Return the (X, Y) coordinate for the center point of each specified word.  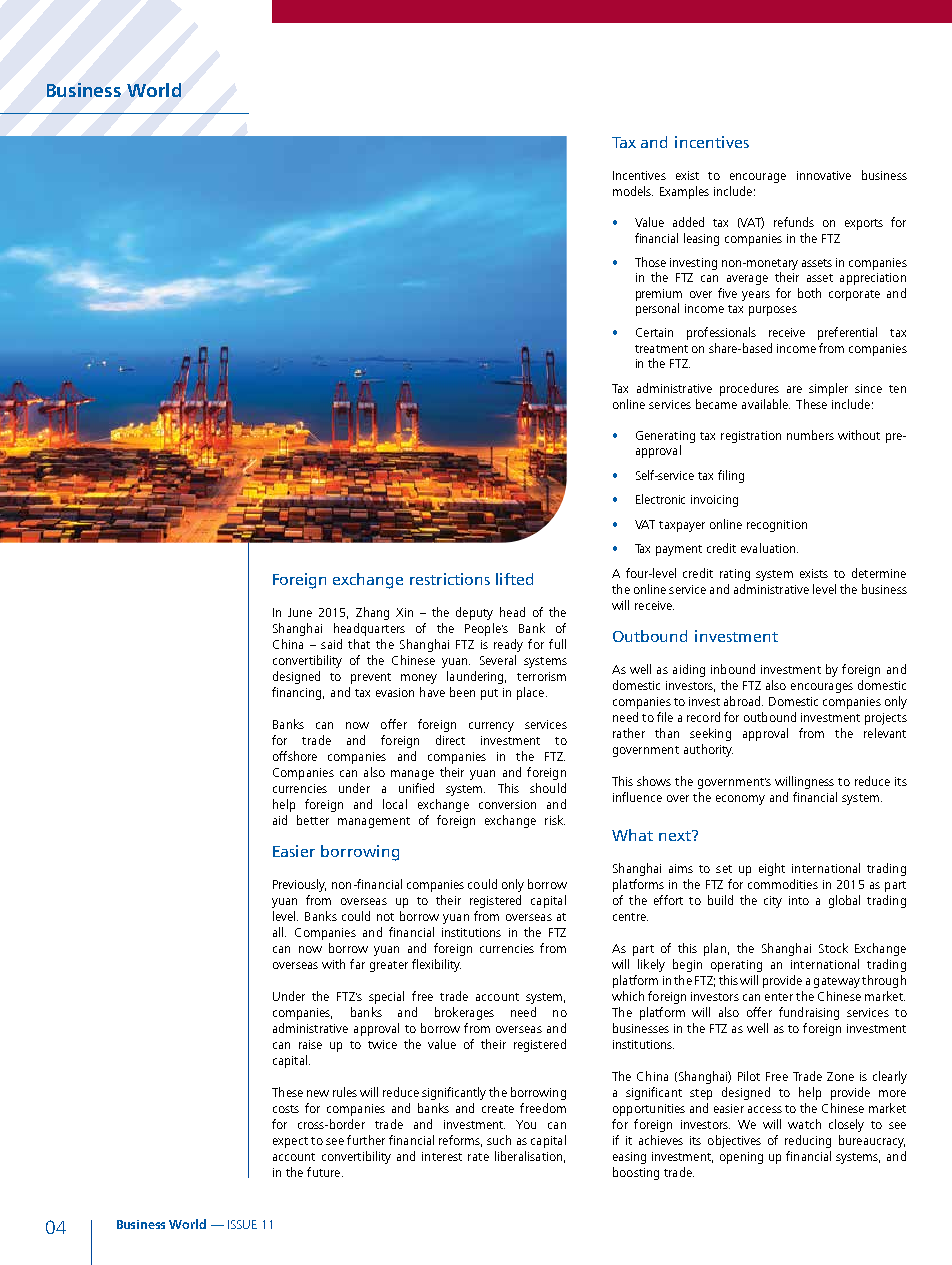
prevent (371, 678)
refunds (794, 222)
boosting (636, 1173)
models (633, 191)
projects (886, 719)
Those (650, 262)
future (325, 1172)
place (530, 693)
